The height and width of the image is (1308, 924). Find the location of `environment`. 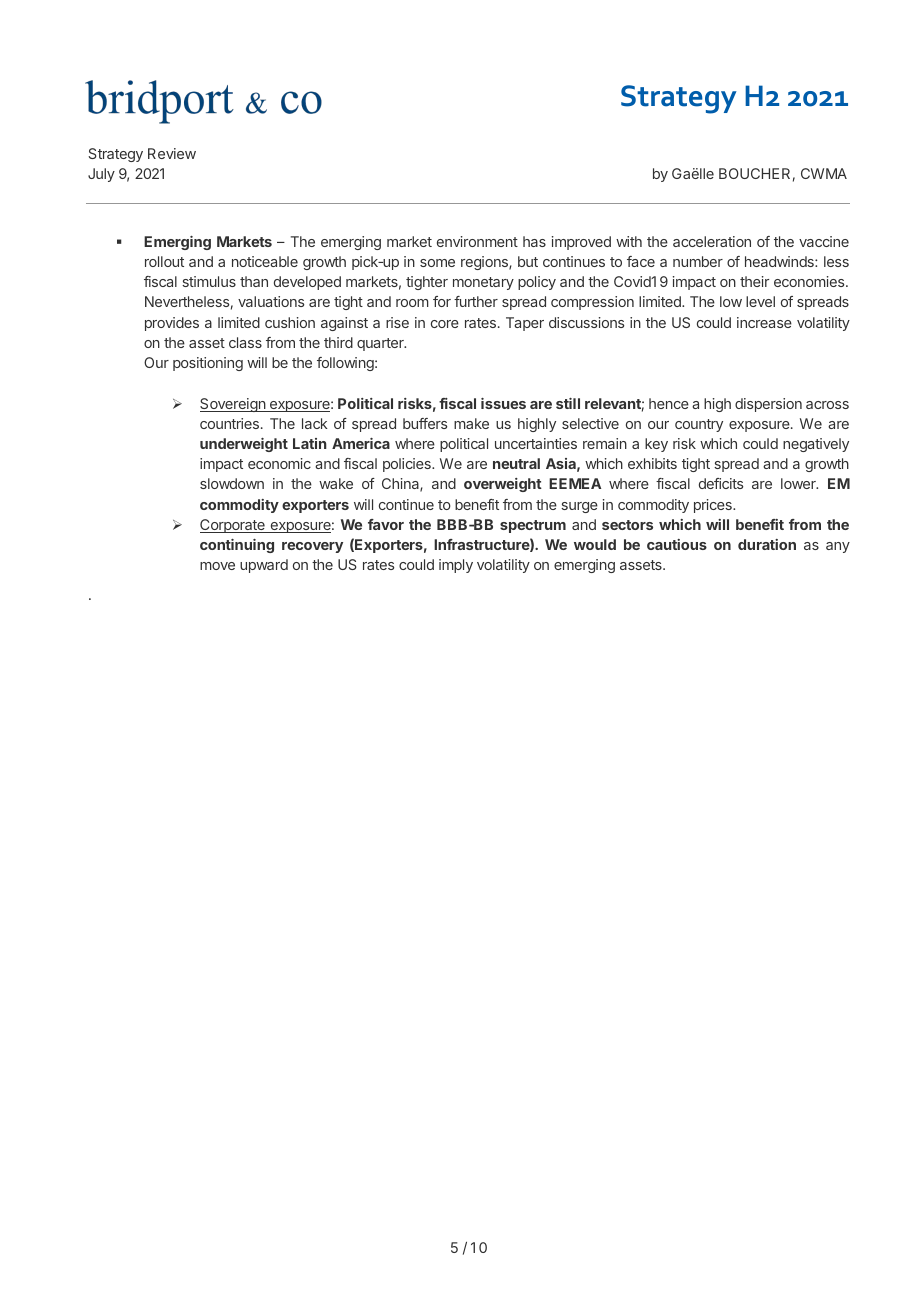

environment is located at coordinates (477, 241).
